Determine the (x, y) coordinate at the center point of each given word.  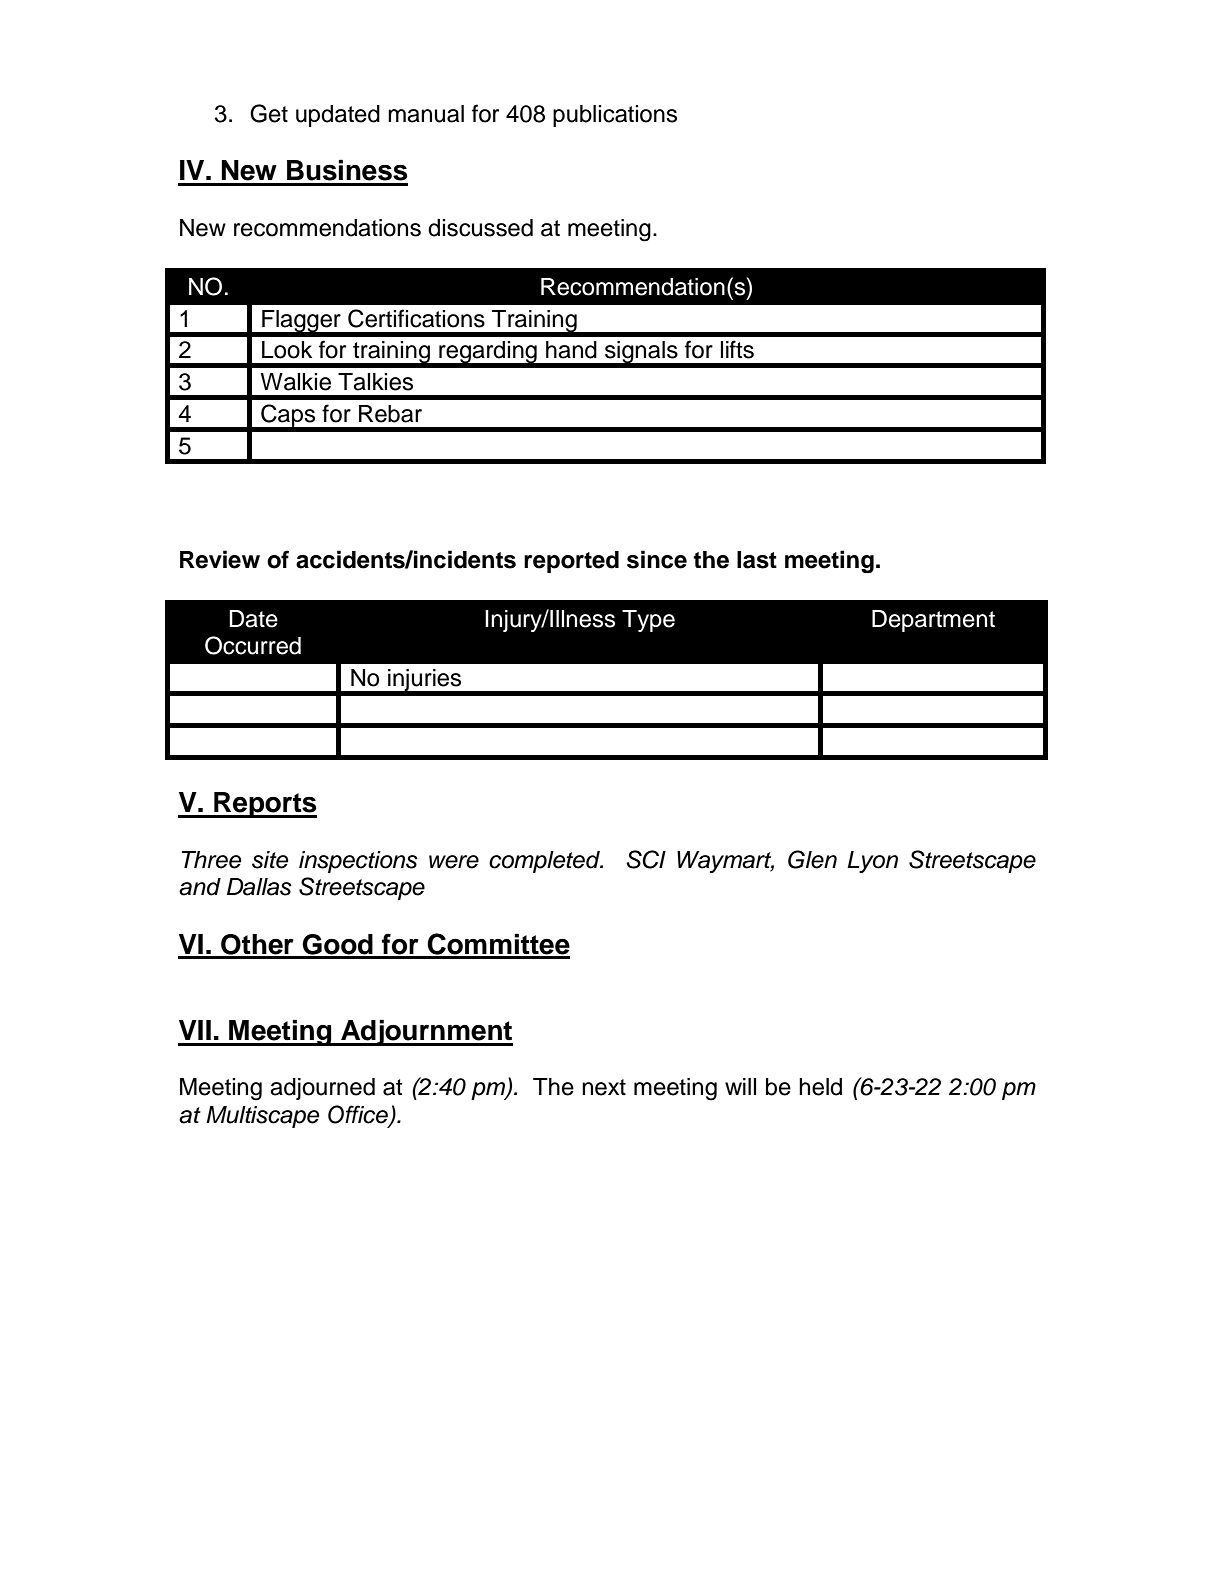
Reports (264, 805)
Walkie (295, 382)
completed (545, 862)
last (757, 560)
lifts (737, 349)
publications (615, 116)
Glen (812, 859)
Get (269, 113)
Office (359, 1115)
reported (571, 562)
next (604, 1087)
